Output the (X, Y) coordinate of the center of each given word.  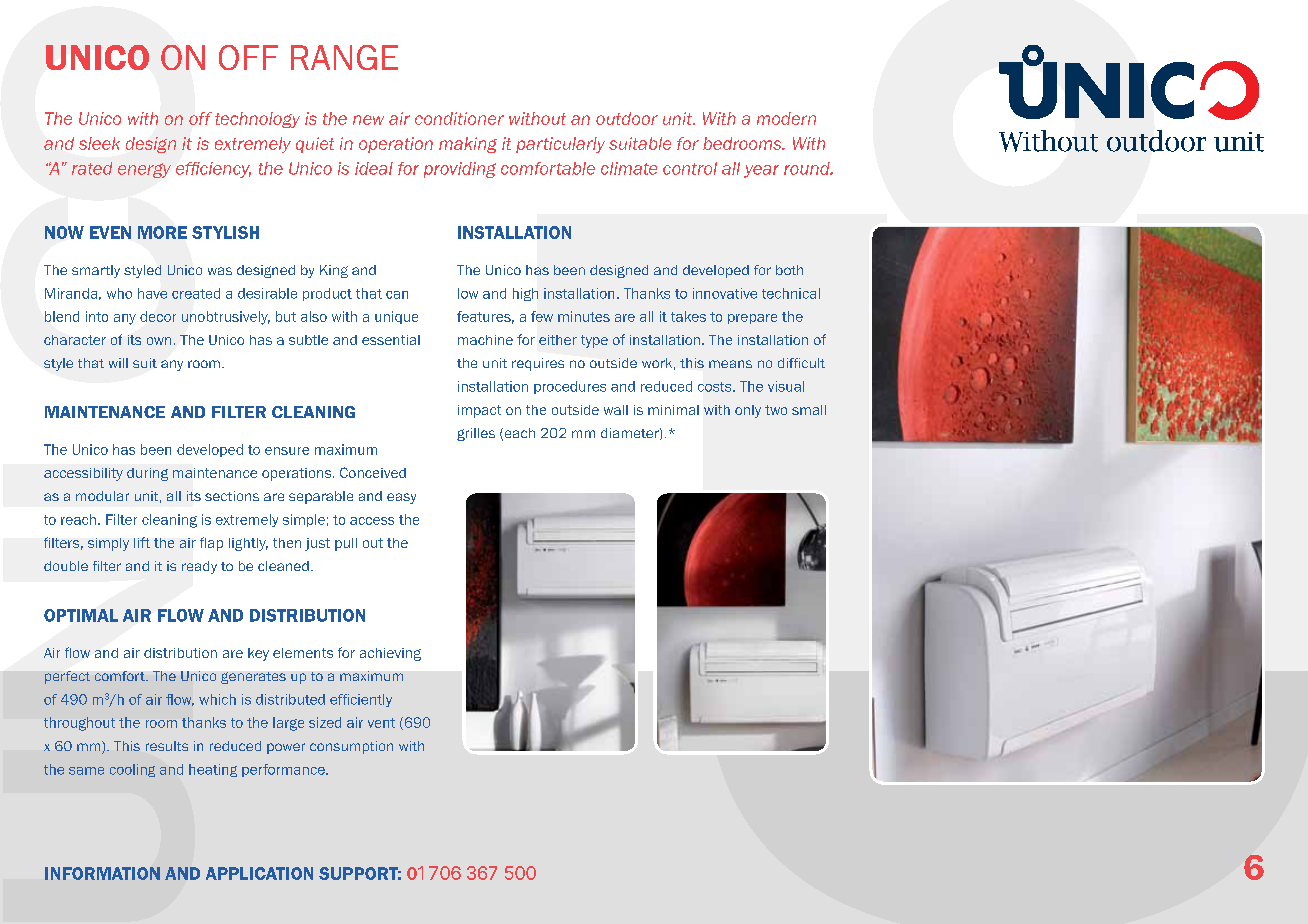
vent (381, 723)
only (748, 411)
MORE (162, 232)
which (217, 699)
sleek (99, 143)
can (397, 295)
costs (716, 387)
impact (479, 411)
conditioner (459, 118)
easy (401, 498)
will (118, 363)
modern (786, 118)
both (789, 270)
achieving (390, 654)
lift (142, 542)
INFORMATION (102, 873)
